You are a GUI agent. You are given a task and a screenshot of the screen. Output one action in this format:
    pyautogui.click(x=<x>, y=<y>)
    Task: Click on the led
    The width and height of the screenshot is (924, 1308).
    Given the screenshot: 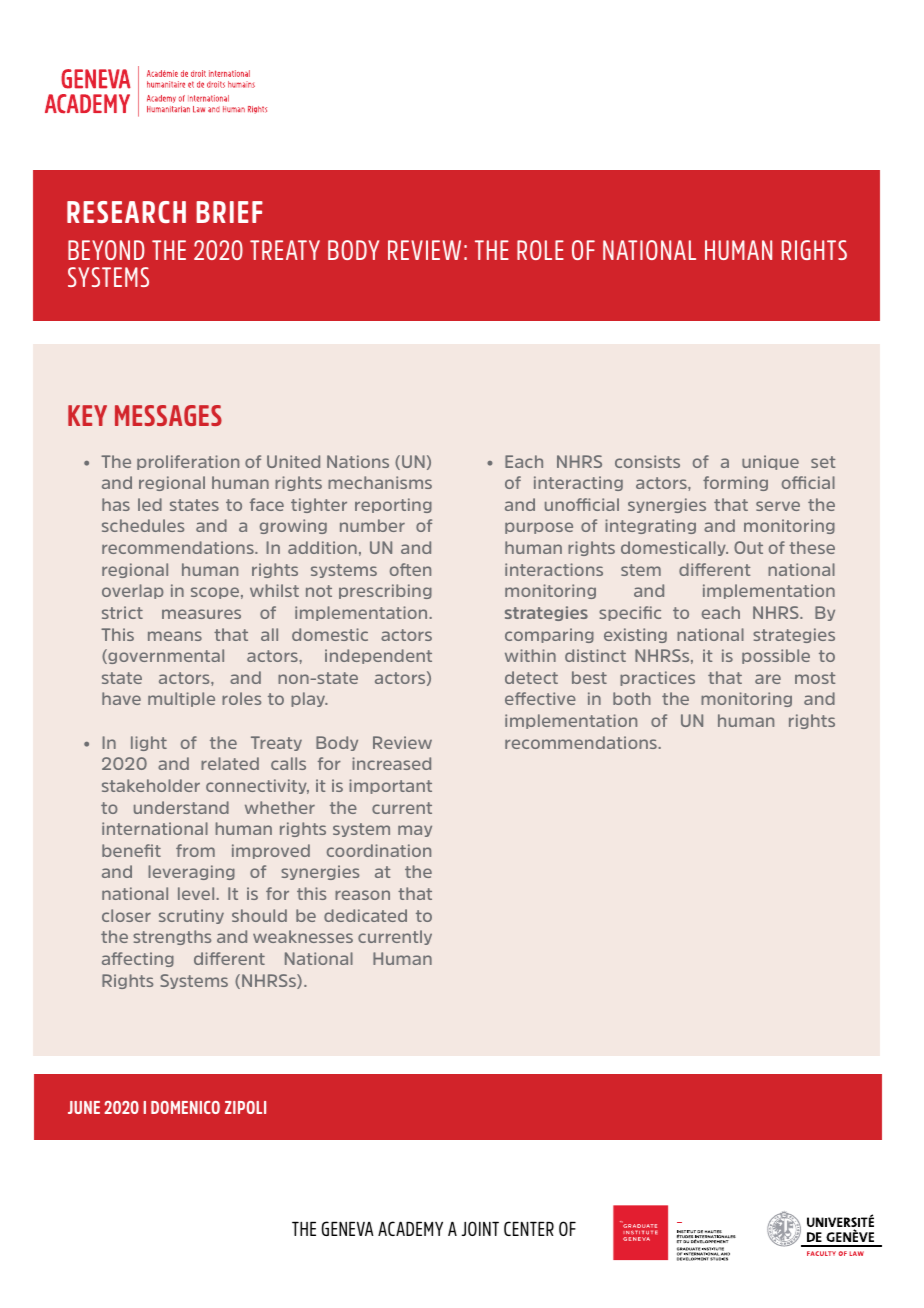 What is the action you would take?
    pyautogui.click(x=150, y=504)
